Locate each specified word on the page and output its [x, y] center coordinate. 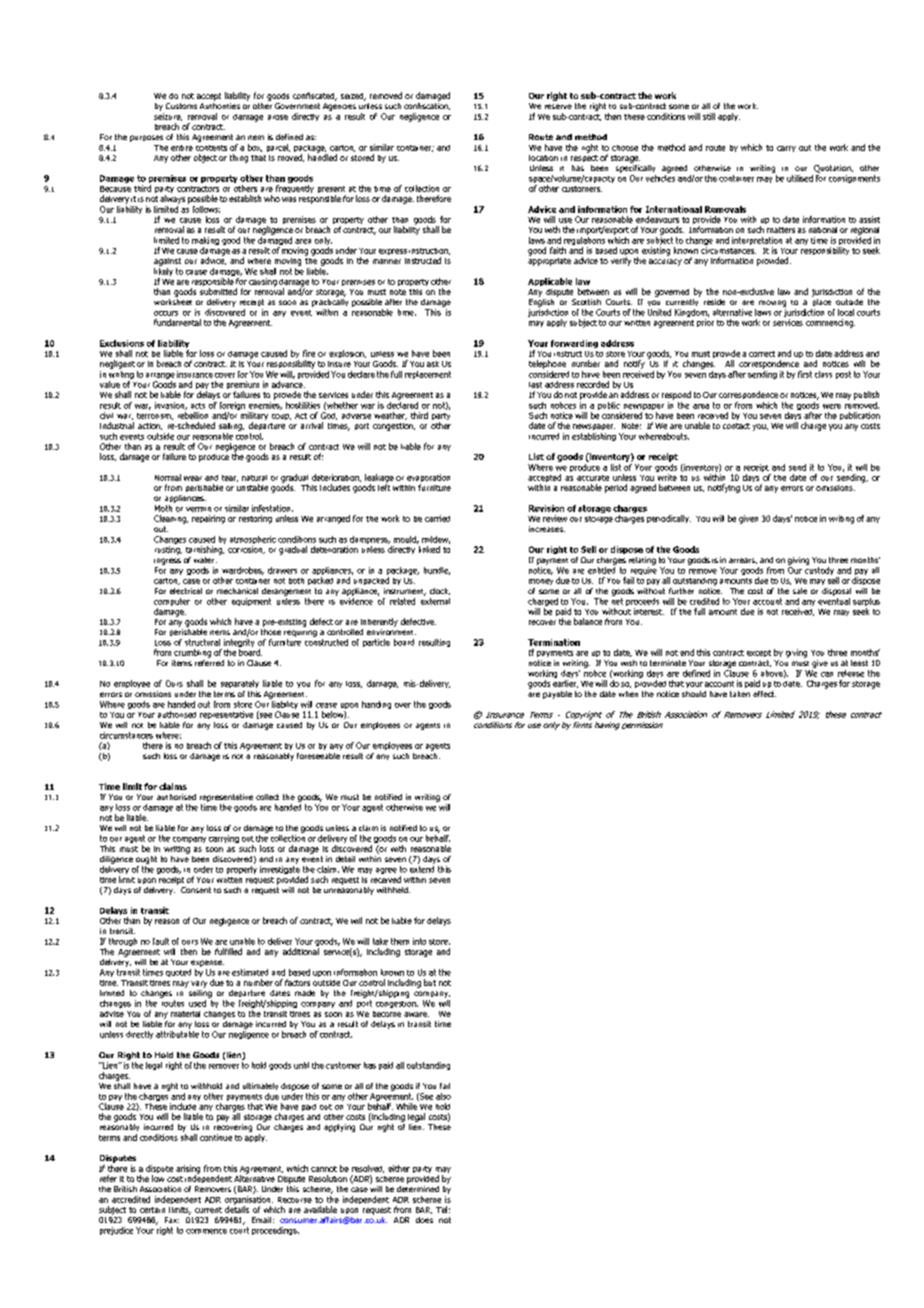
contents [211, 148]
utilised [800, 178]
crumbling [192, 653]
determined [418, 1187]
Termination [554, 642]
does [424, 1220]
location [543, 158]
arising [188, 1170]
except [759, 653]
